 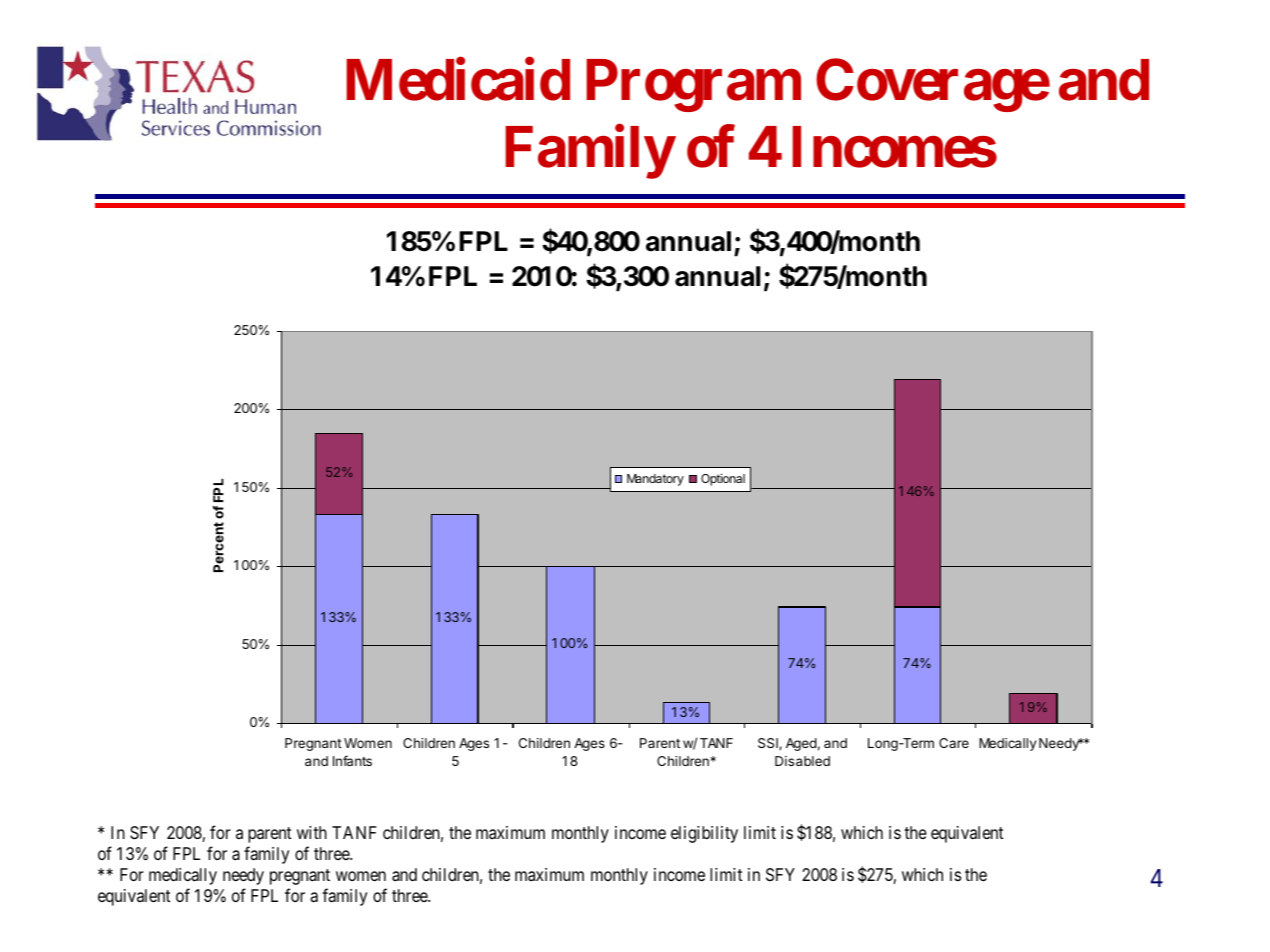 I want to click on Mandatory, so click(x=655, y=480).
